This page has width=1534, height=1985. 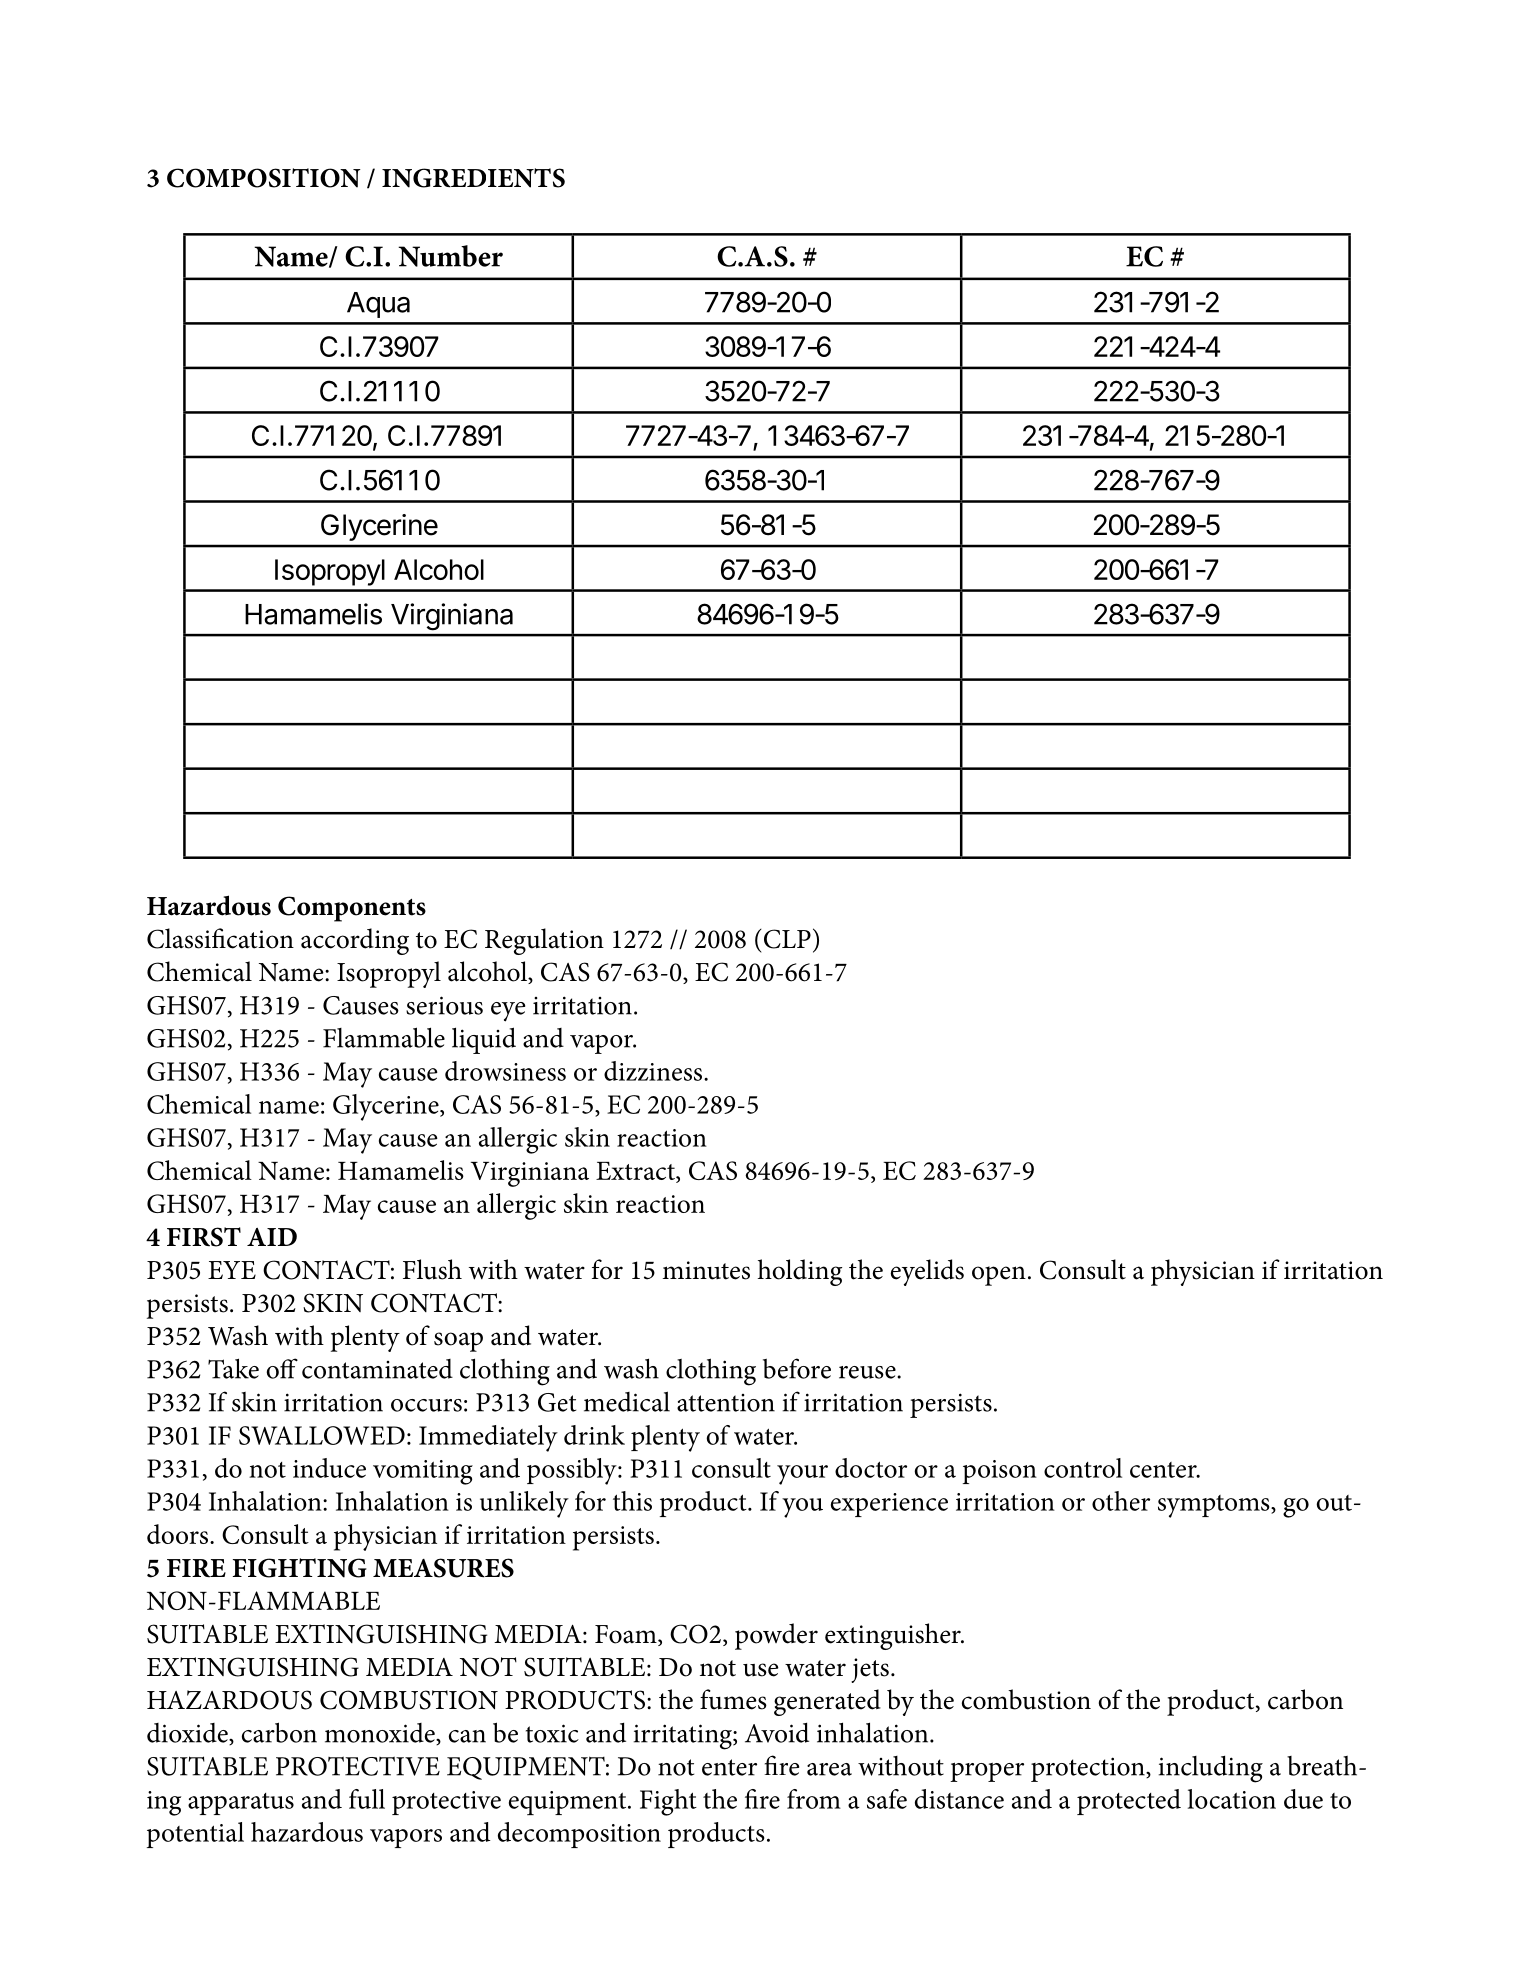 What do you see at coordinates (450, 256) in the page?
I see `Number` at bounding box center [450, 256].
